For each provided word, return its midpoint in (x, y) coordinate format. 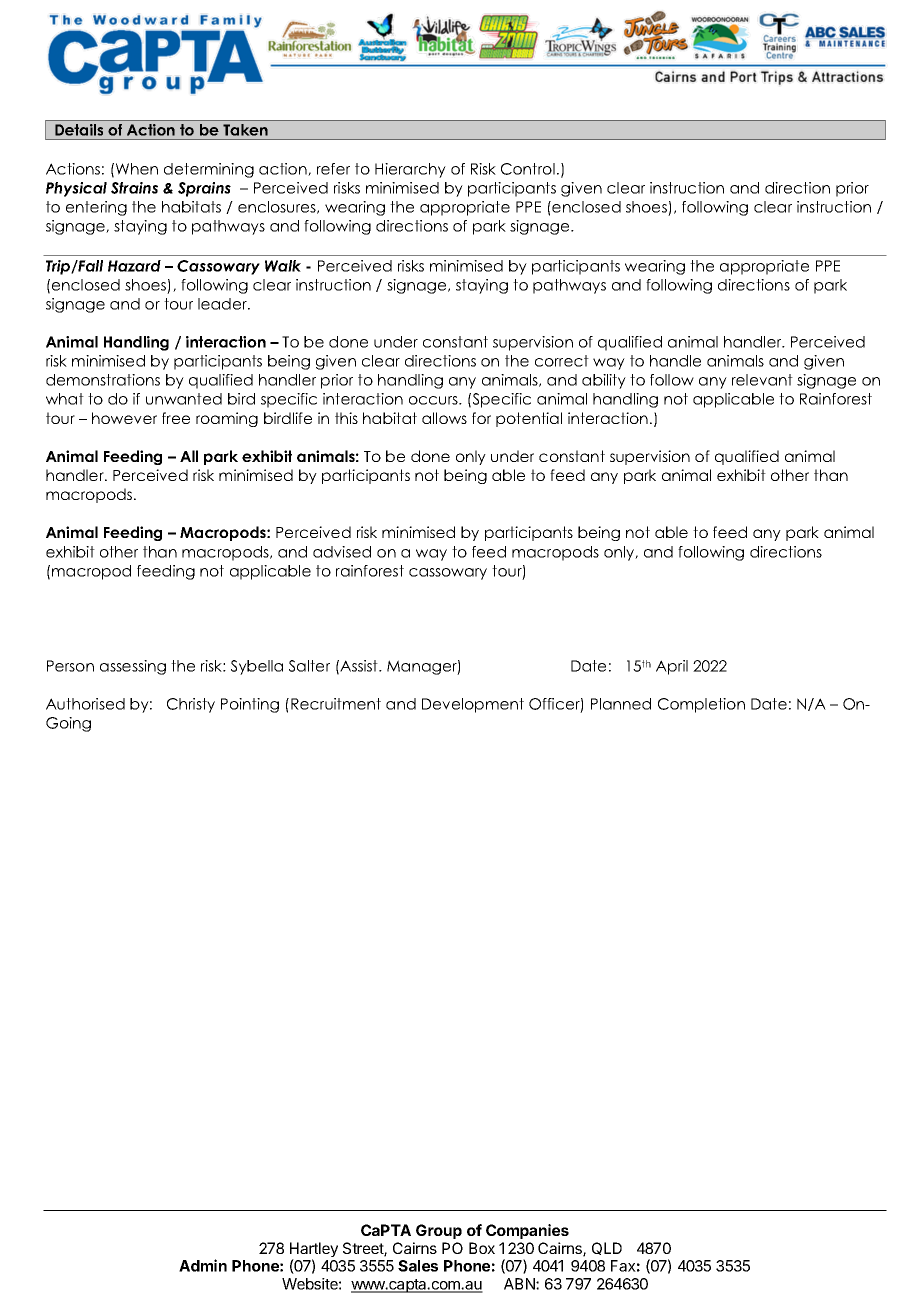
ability (604, 381)
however (124, 418)
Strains (134, 188)
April (672, 667)
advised (342, 552)
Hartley (314, 1251)
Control (528, 169)
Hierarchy (410, 170)
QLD (607, 1248)
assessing (133, 667)
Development (473, 705)
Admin (203, 1265)
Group (439, 1231)
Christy (191, 705)
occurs (434, 400)
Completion (701, 705)
